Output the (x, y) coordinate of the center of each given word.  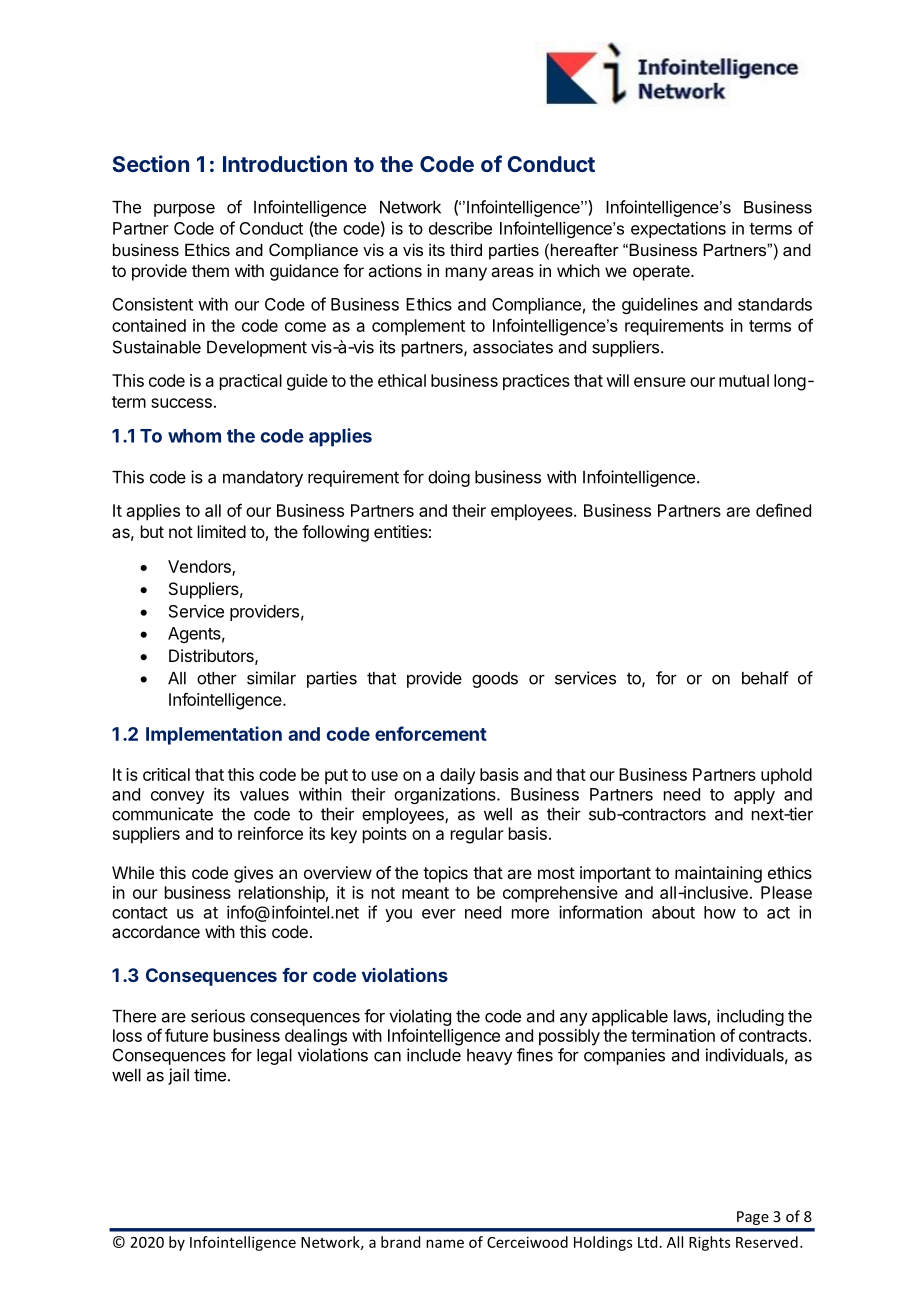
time (210, 1075)
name (445, 1243)
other (217, 678)
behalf (765, 678)
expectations (678, 230)
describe (460, 228)
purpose (184, 210)
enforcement (431, 733)
